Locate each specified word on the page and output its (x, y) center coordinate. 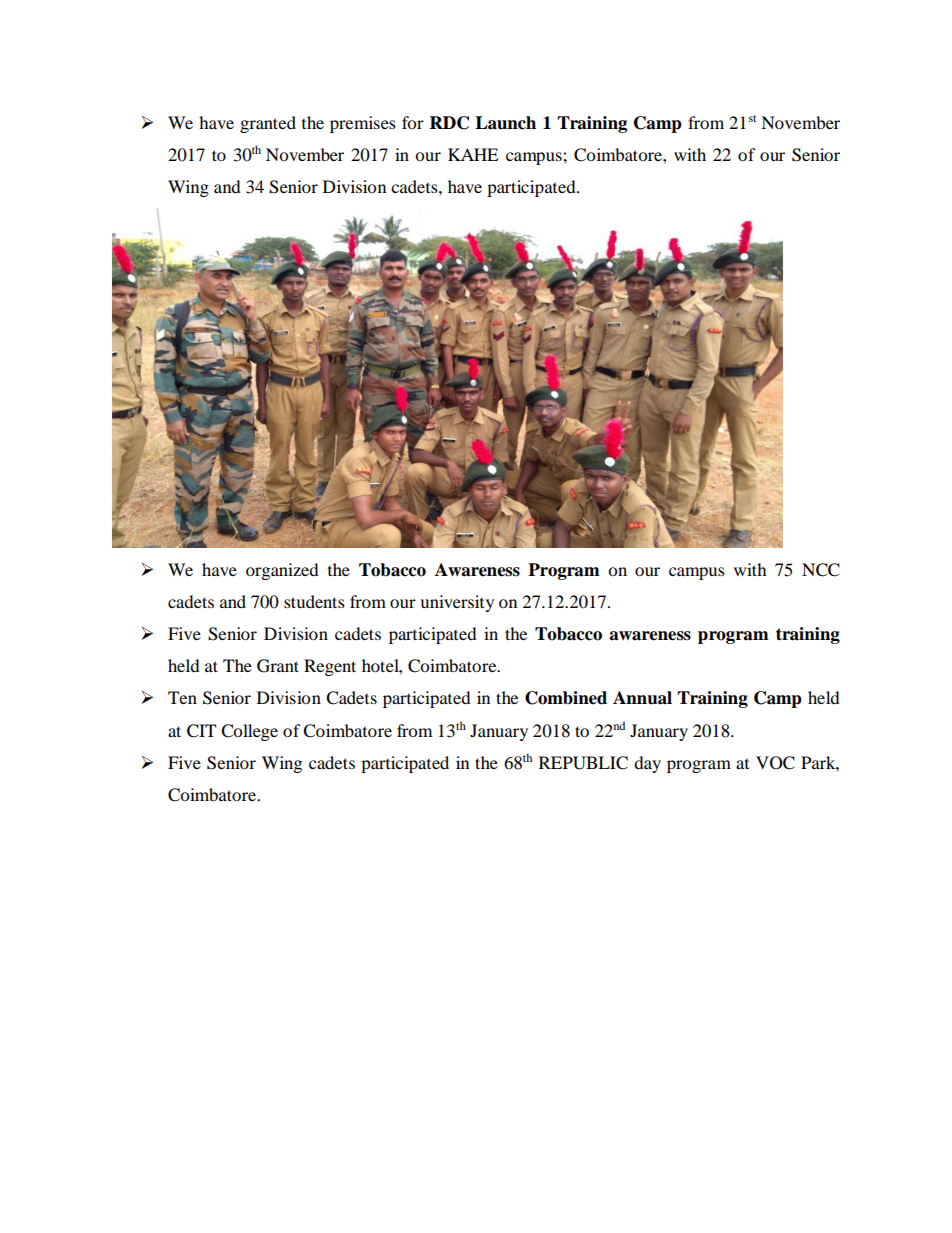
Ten (182, 697)
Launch (505, 123)
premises (363, 124)
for (413, 122)
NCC (821, 570)
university (457, 603)
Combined (566, 698)
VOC (775, 763)
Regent (330, 667)
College (249, 732)
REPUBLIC (583, 763)
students (314, 601)
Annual (642, 698)
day (647, 764)
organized (282, 571)
